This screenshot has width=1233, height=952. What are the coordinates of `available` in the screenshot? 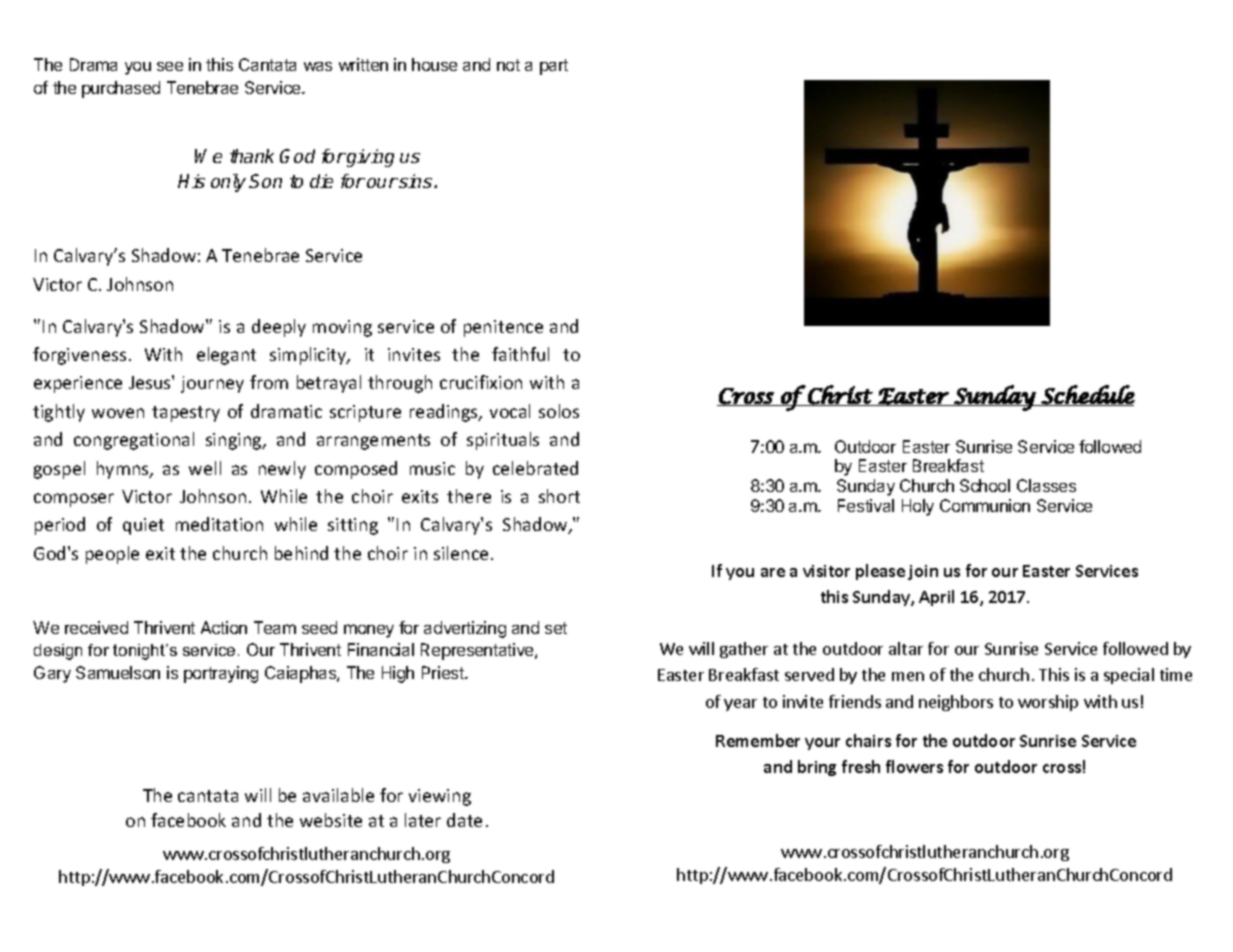 It's located at (338, 795).
